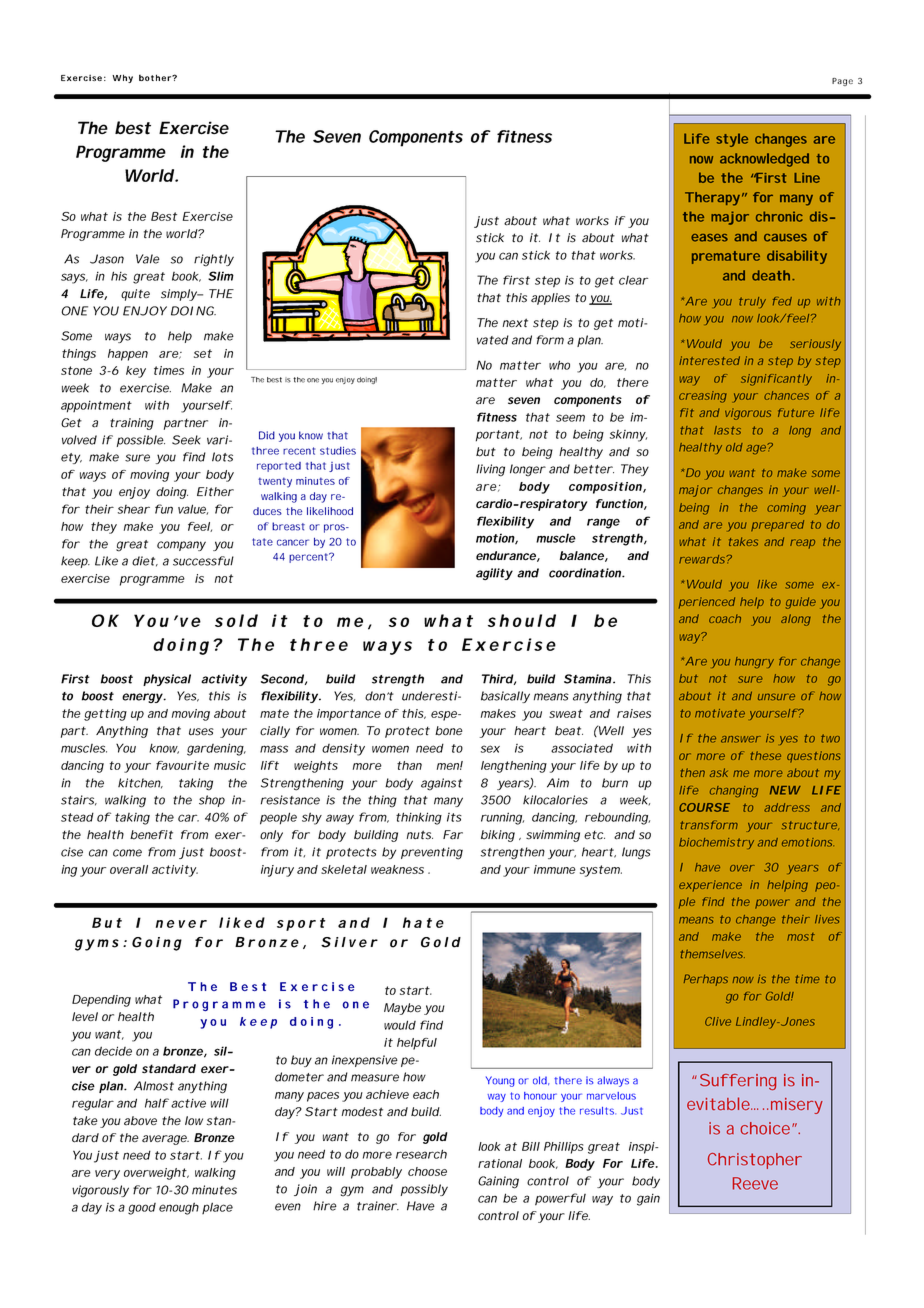 The height and width of the screenshot is (1308, 924). Describe the element at coordinates (179, 1208) in the screenshot. I see `enough` at that location.
